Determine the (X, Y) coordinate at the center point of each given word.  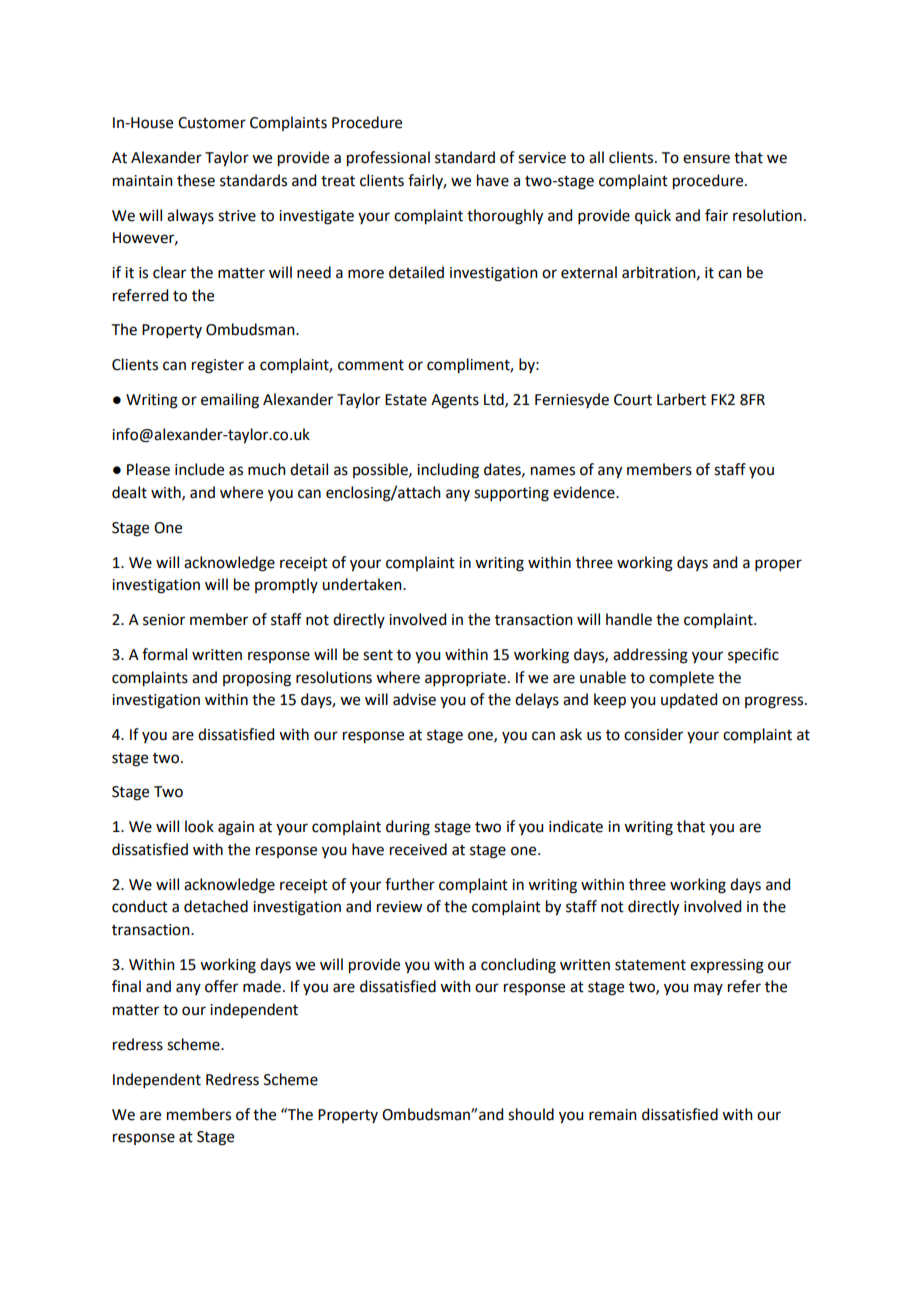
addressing (650, 656)
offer (221, 986)
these (196, 180)
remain (613, 1115)
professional (388, 159)
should (531, 1114)
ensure (706, 159)
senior (164, 620)
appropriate (465, 679)
